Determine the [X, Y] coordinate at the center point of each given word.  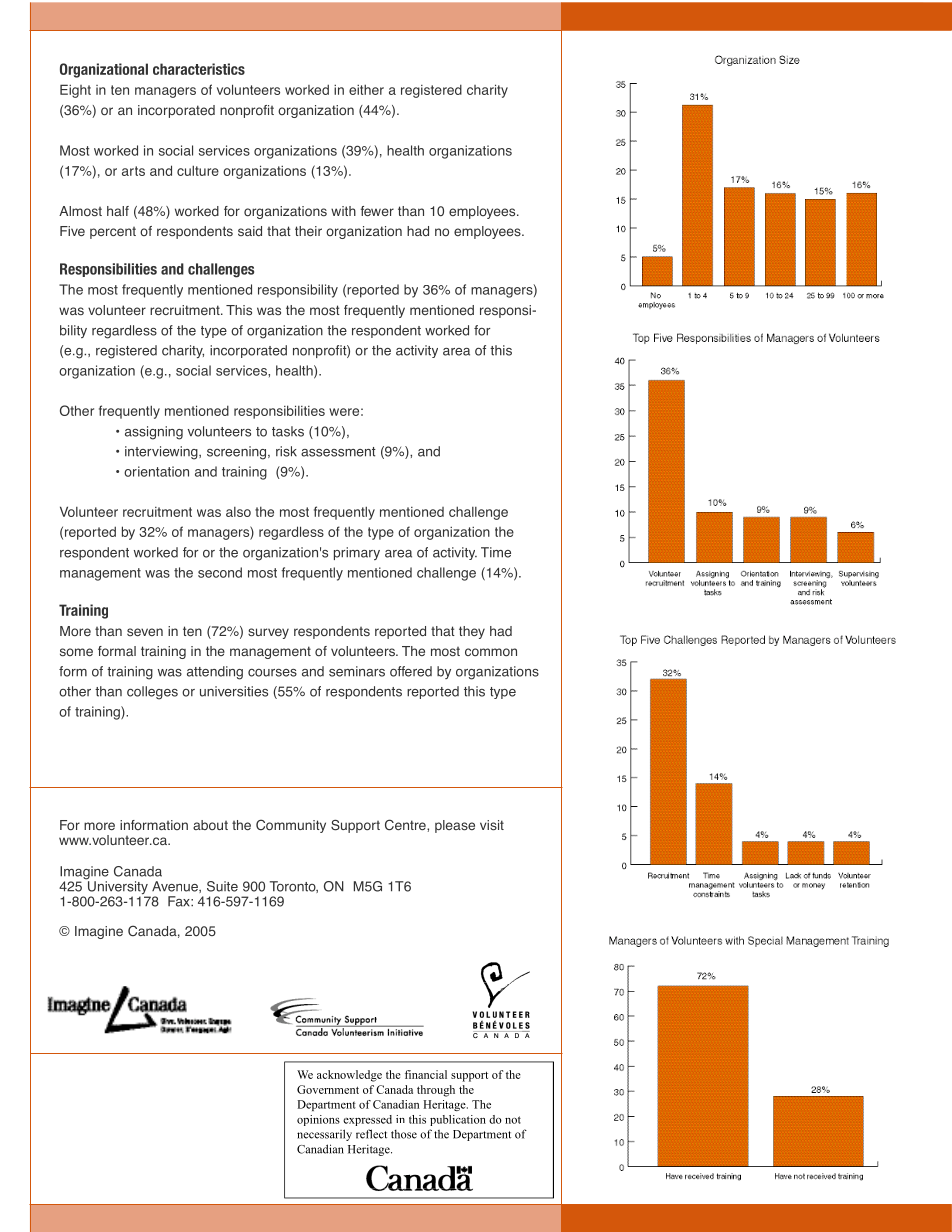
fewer [377, 211]
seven [145, 632]
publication [458, 1120]
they [472, 632]
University [117, 888]
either [366, 89]
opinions [318, 1120]
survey [268, 633]
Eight [75, 91]
